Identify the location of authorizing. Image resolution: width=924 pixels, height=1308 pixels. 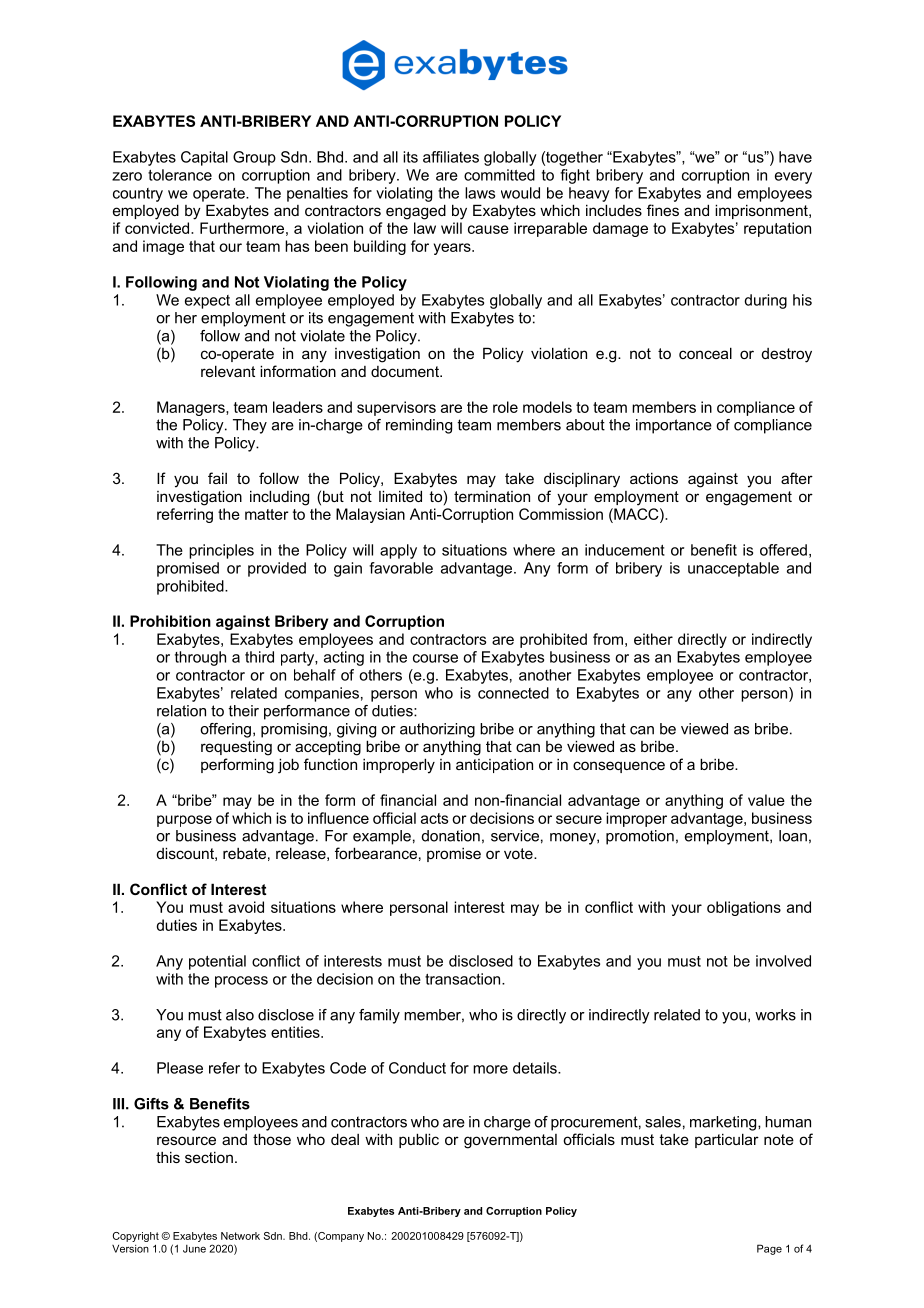
(437, 730).
